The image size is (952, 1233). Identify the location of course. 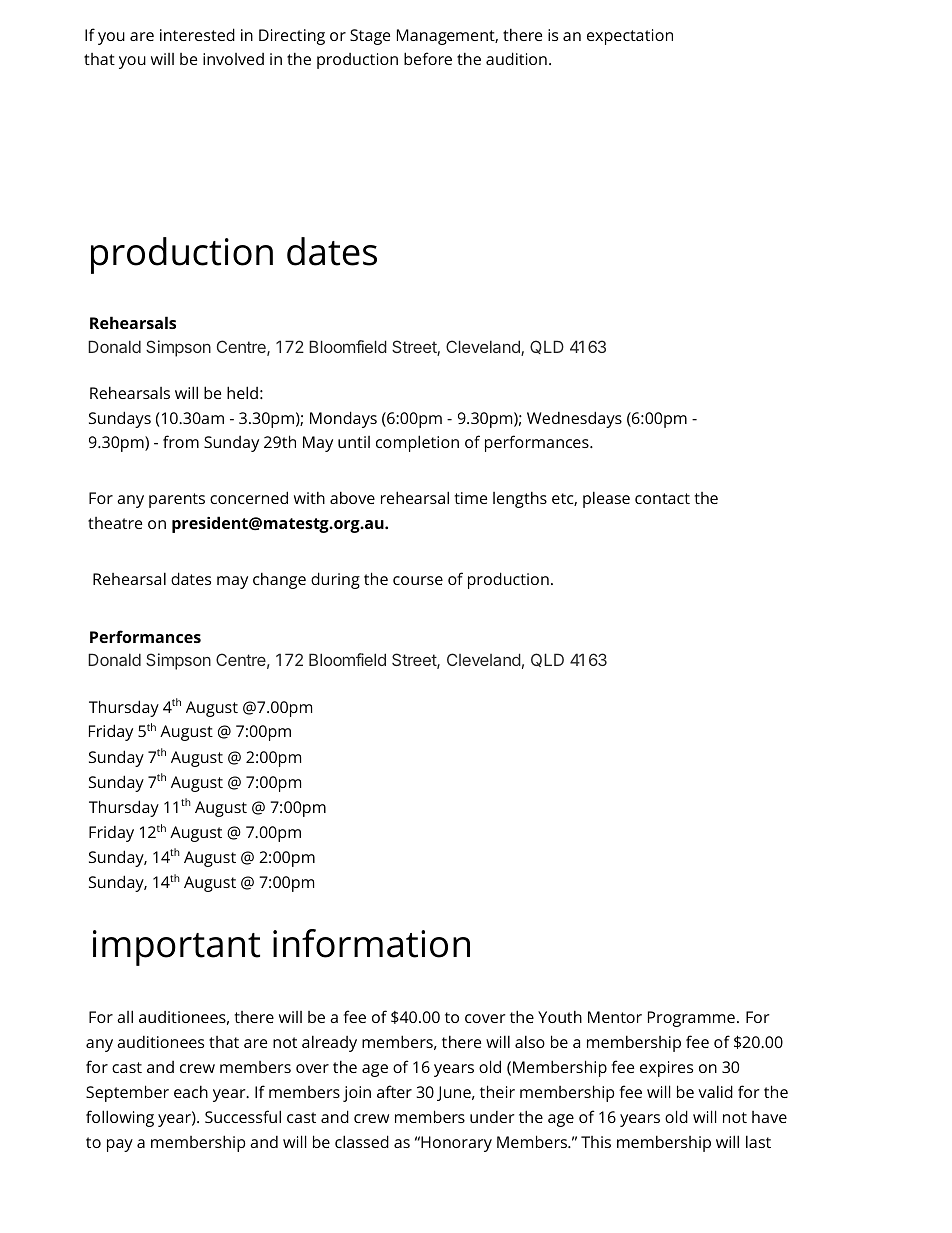
(418, 580).
